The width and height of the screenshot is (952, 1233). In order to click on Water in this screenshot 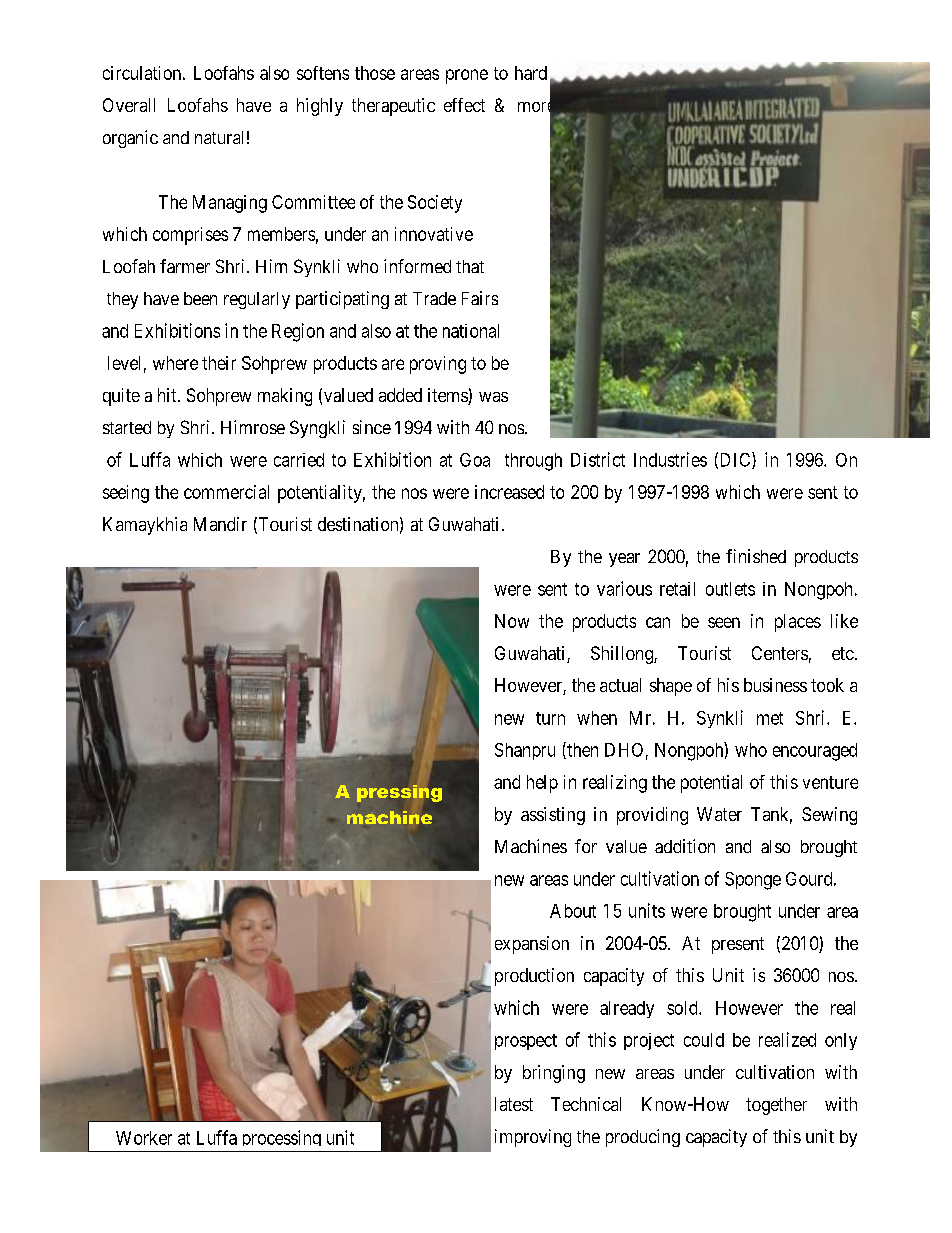, I will do `click(719, 814)`.
